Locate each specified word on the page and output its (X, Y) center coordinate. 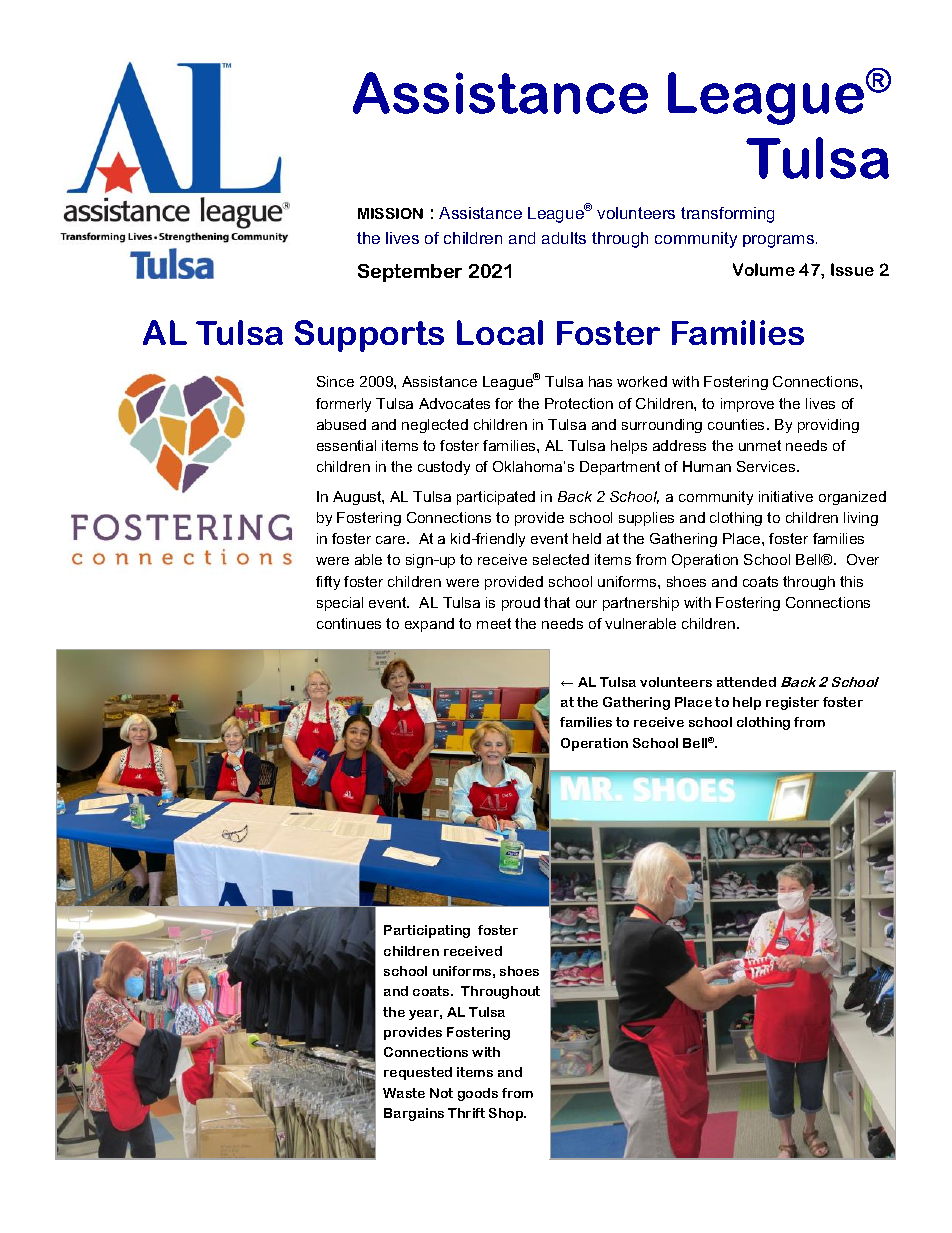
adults (564, 238)
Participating (427, 931)
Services (767, 466)
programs (780, 241)
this (851, 581)
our (586, 604)
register (792, 703)
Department (620, 468)
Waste (404, 1093)
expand (429, 625)
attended (746, 682)
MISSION (390, 213)
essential (346, 445)
